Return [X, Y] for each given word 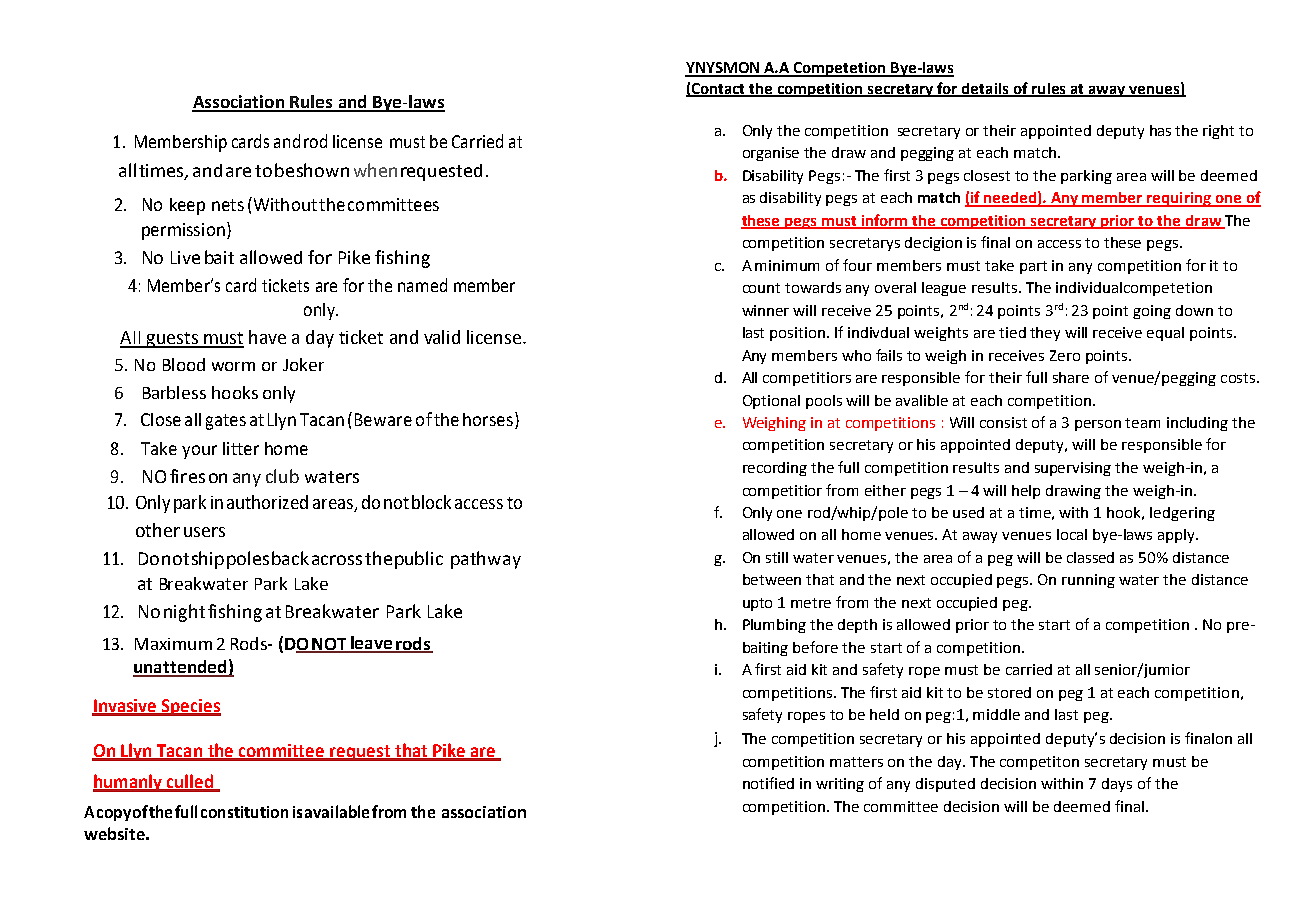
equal [1165, 334]
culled [190, 782]
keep [187, 206]
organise [771, 154]
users [204, 532]
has [1160, 130]
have [267, 337]
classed [1090, 557]
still [777, 557]
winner [765, 310]
